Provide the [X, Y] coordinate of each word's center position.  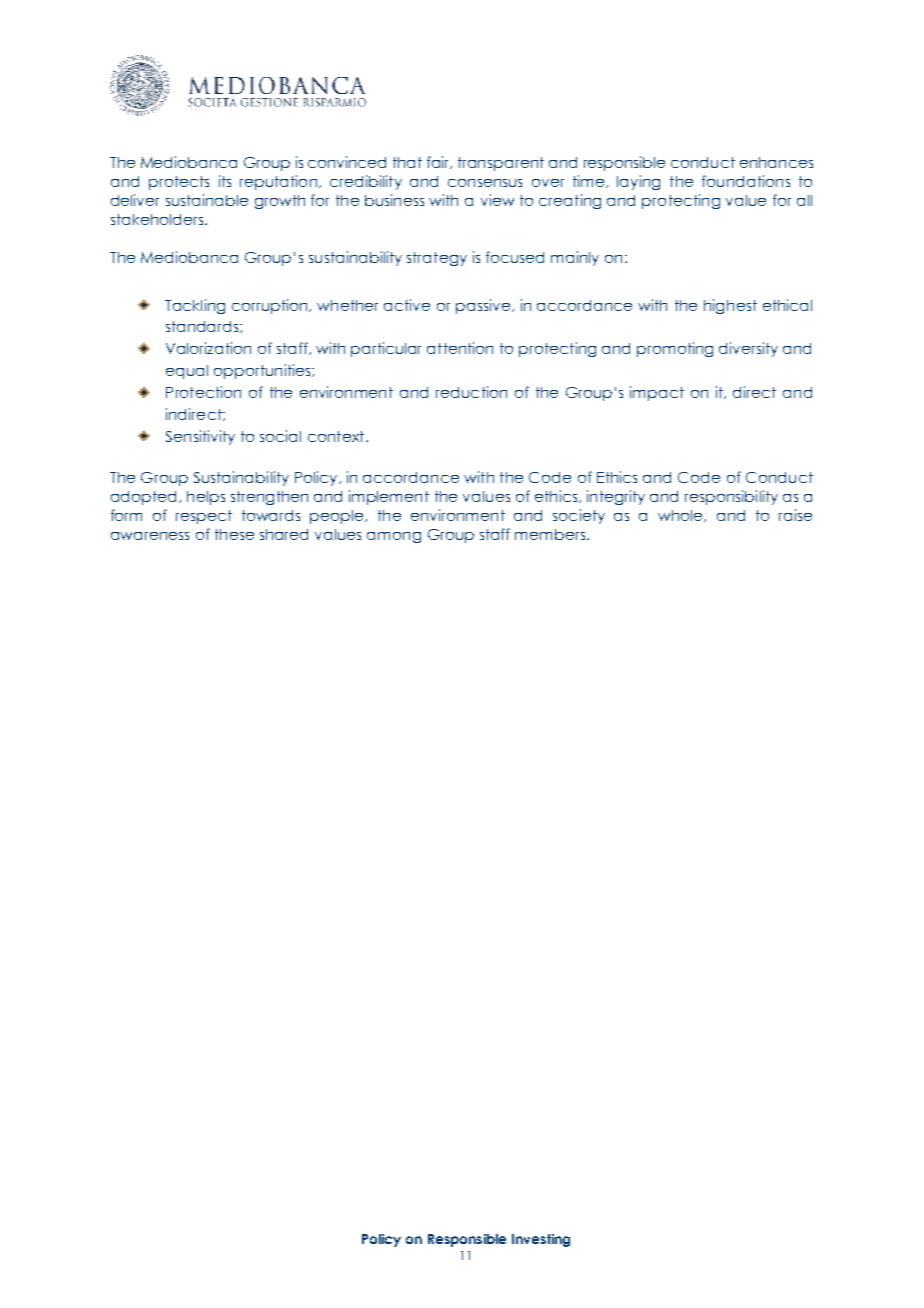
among [394, 537]
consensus [485, 183]
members [550, 534]
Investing [541, 1240]
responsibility [731, 497]
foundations [746, 181]
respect [204, 517]
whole [681, 516]
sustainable [207, 200]
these [234, 534]
